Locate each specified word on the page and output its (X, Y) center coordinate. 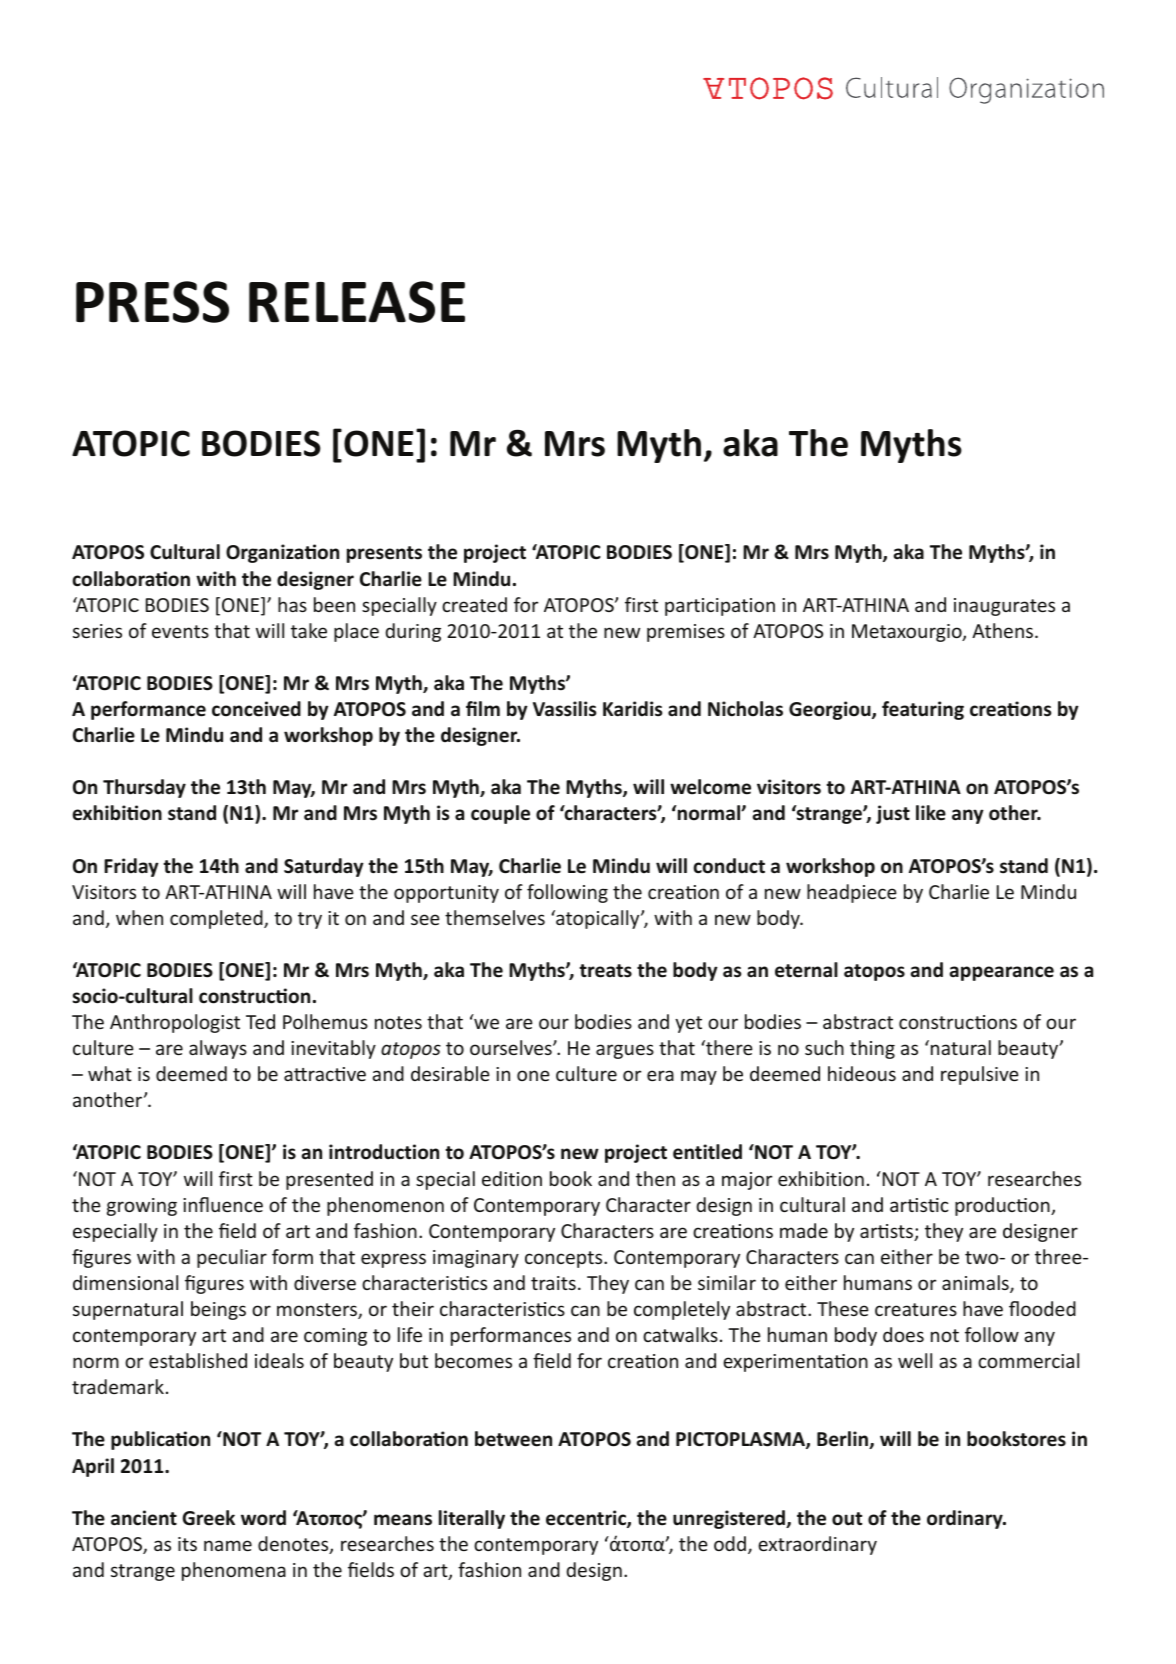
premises (686, 633)
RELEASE (357, 302)
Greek (208, 1518)
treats (605, 971)
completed (217, 919)
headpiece (852, 893)
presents (384, 554)
